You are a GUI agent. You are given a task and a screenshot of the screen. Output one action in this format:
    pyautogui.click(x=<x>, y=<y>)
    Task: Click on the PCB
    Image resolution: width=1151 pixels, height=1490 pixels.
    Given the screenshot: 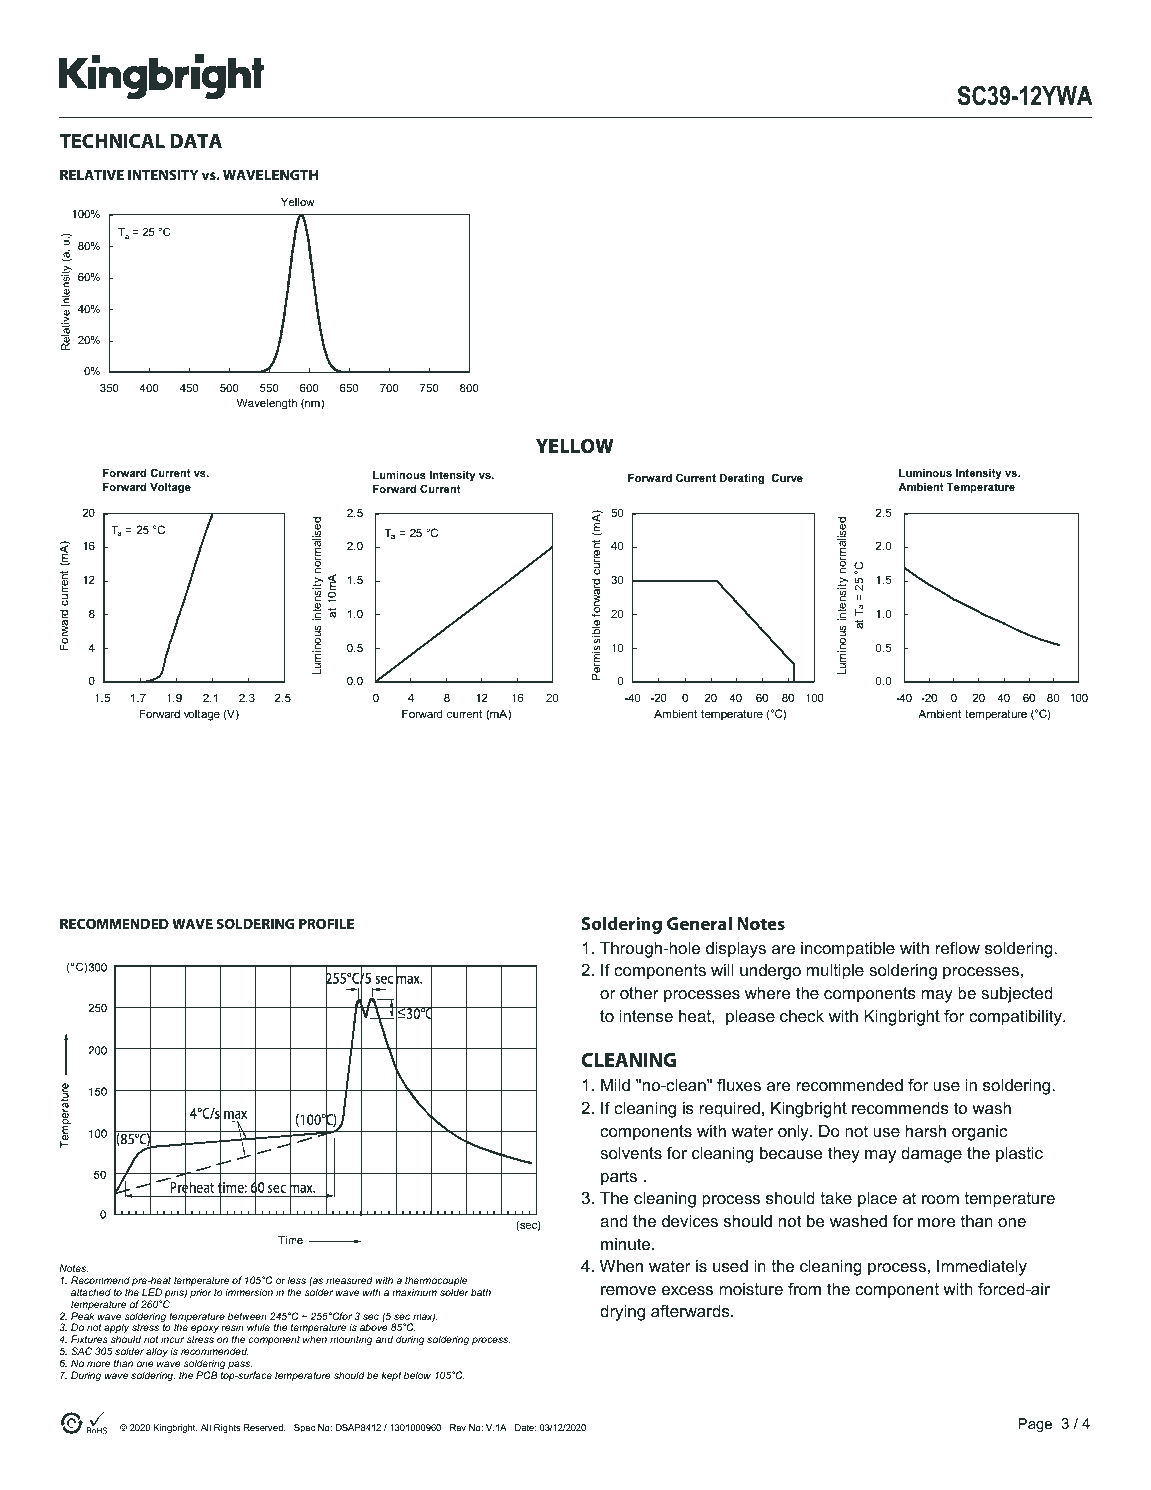 What is the action you would take?
    pyautogui.click(x=207, y=1375)
